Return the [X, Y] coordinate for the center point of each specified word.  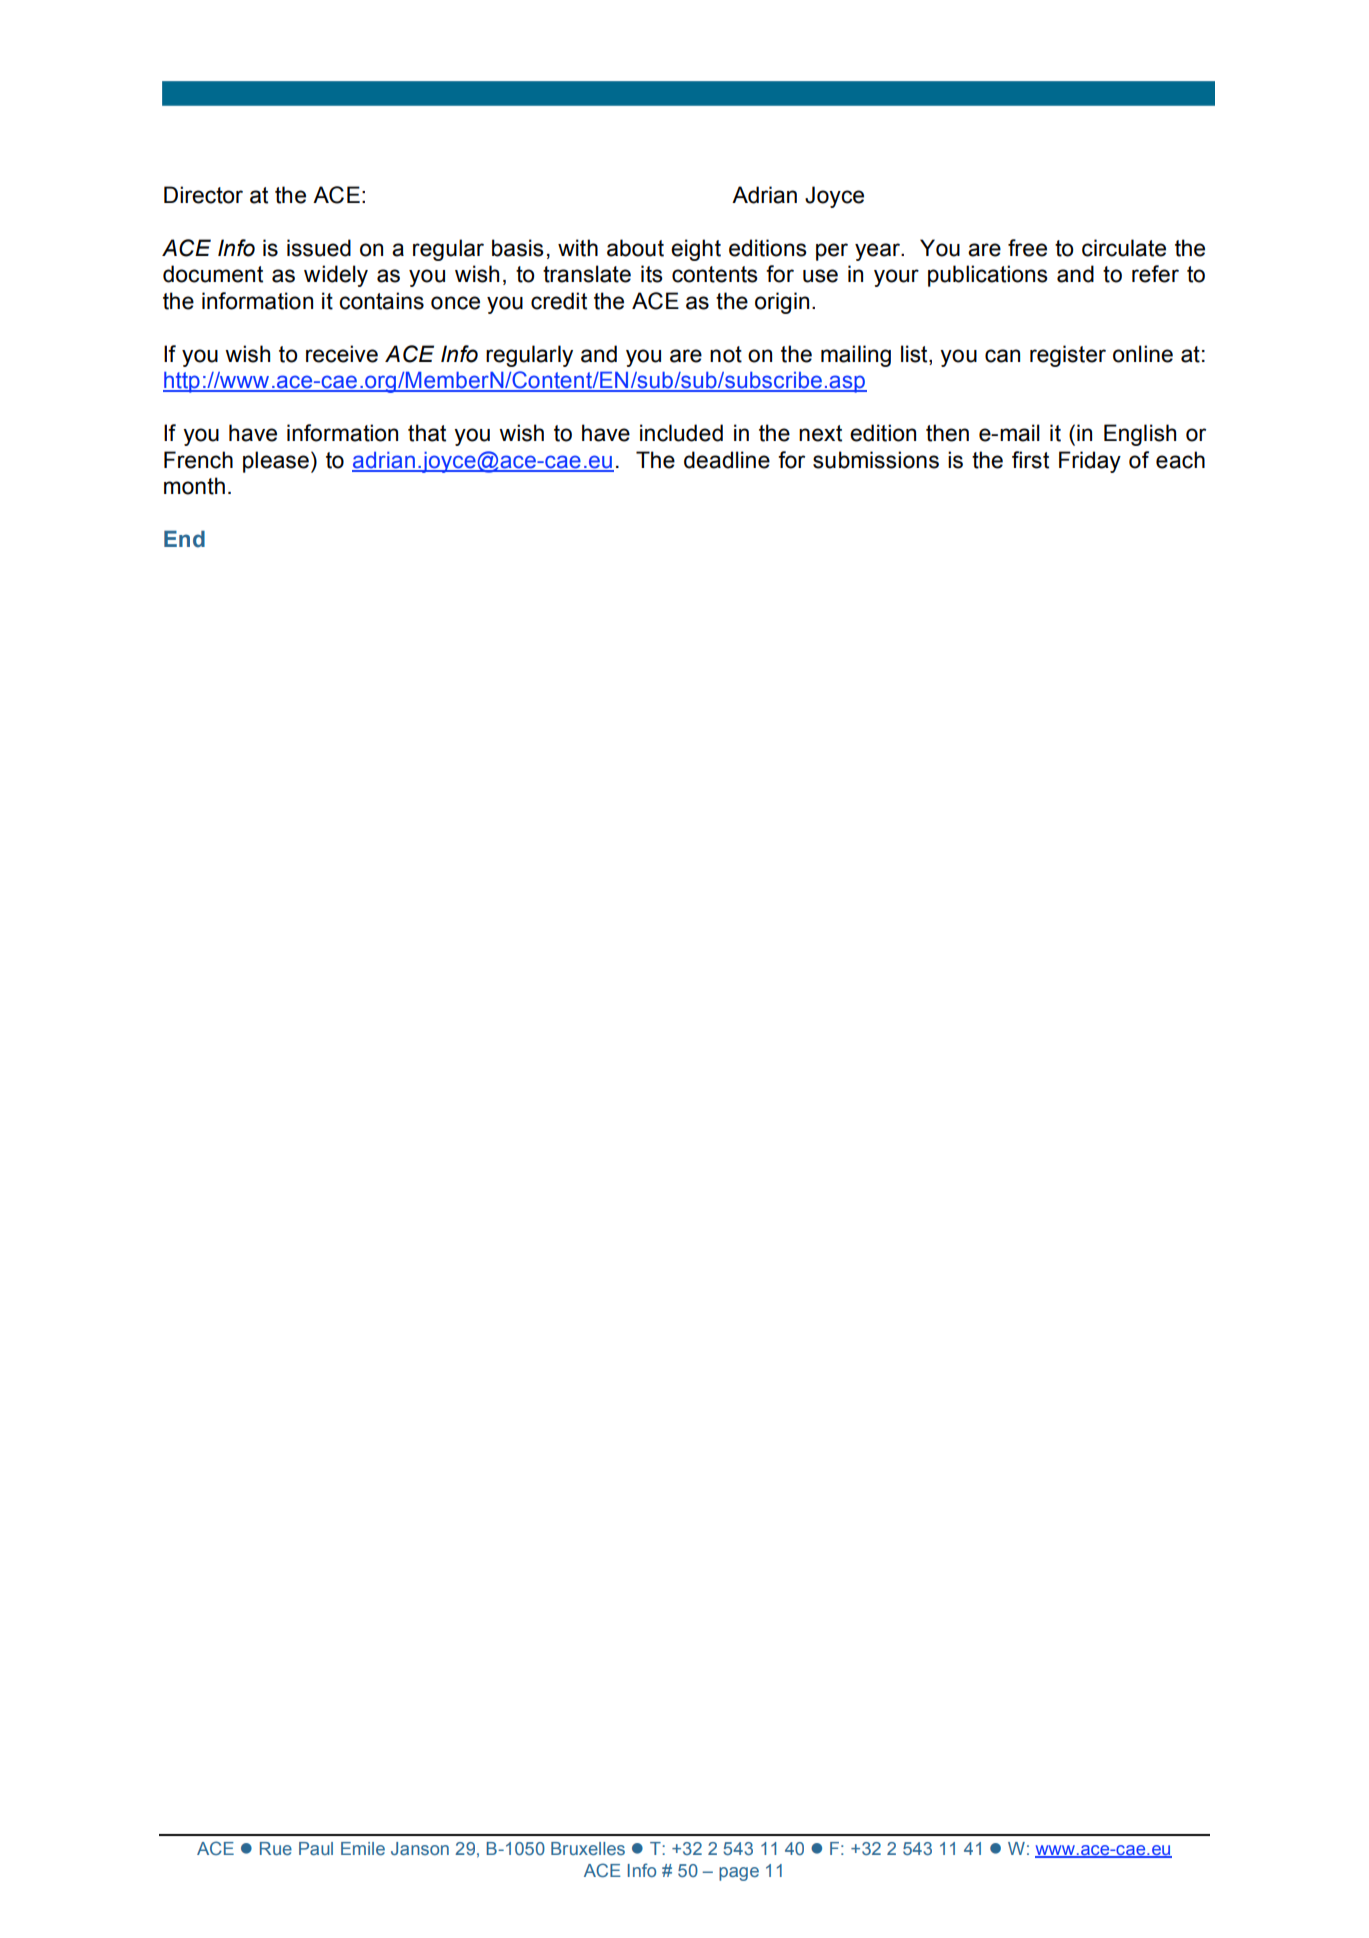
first [1030, 460]
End [184, 539]
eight [696, 250]
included [681, 433]
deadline [727, 460]
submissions [876, 460]
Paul [316, 1848]
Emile [363, 1848]
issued [319, 248]
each [1180, 460]
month [194, 486]
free [1027, 248]
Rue [276, 1848]
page [739, 1874]
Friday [1090, 462]
